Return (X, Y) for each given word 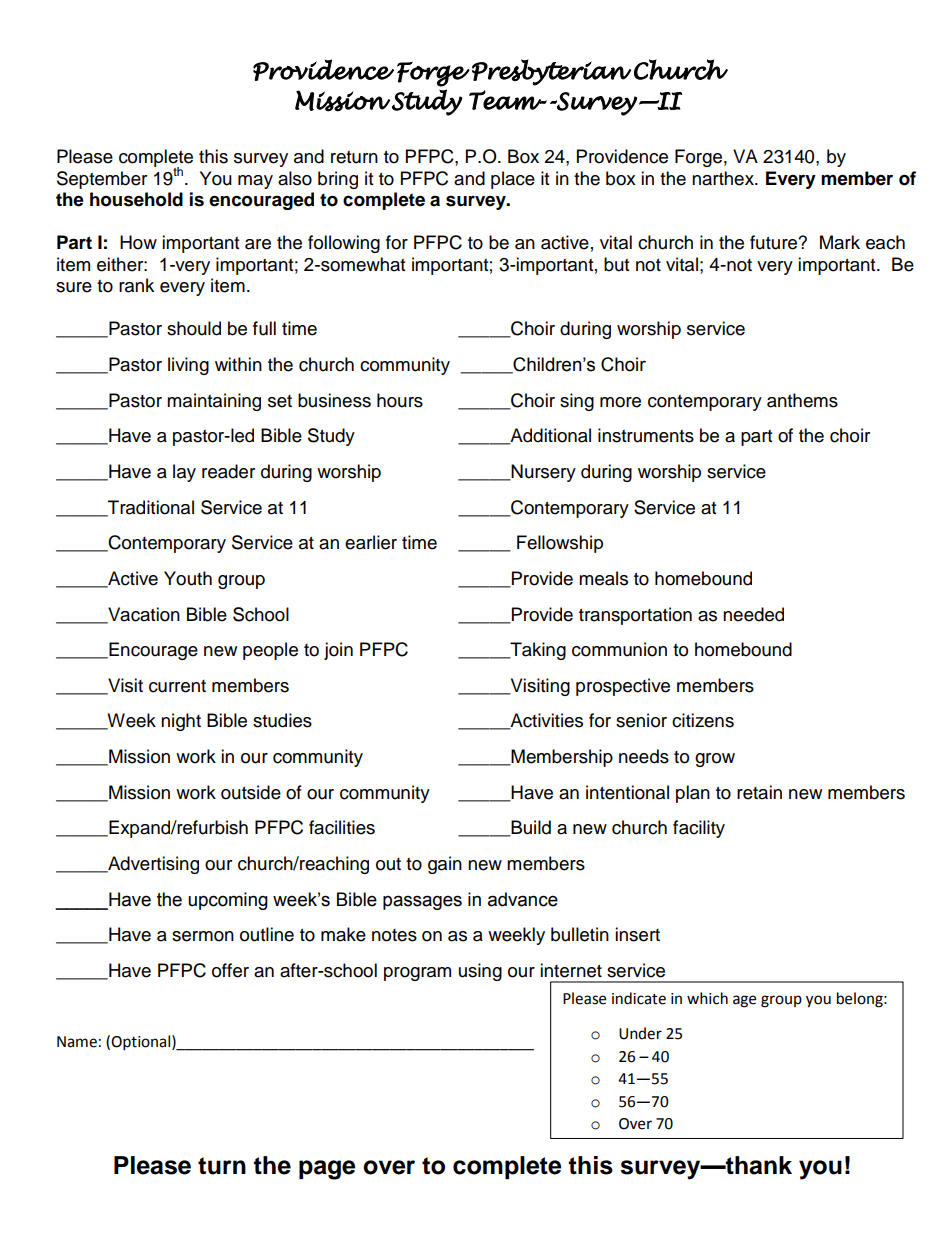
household (136, 199)
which (707, 998)
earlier (371, 542)
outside (251, 792)
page (327, 1170)
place (513, 180)
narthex (724, 178)
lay (184, 473)
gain (445, 865)
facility (699, 829)
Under (640, 1033)
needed (753, 614)
